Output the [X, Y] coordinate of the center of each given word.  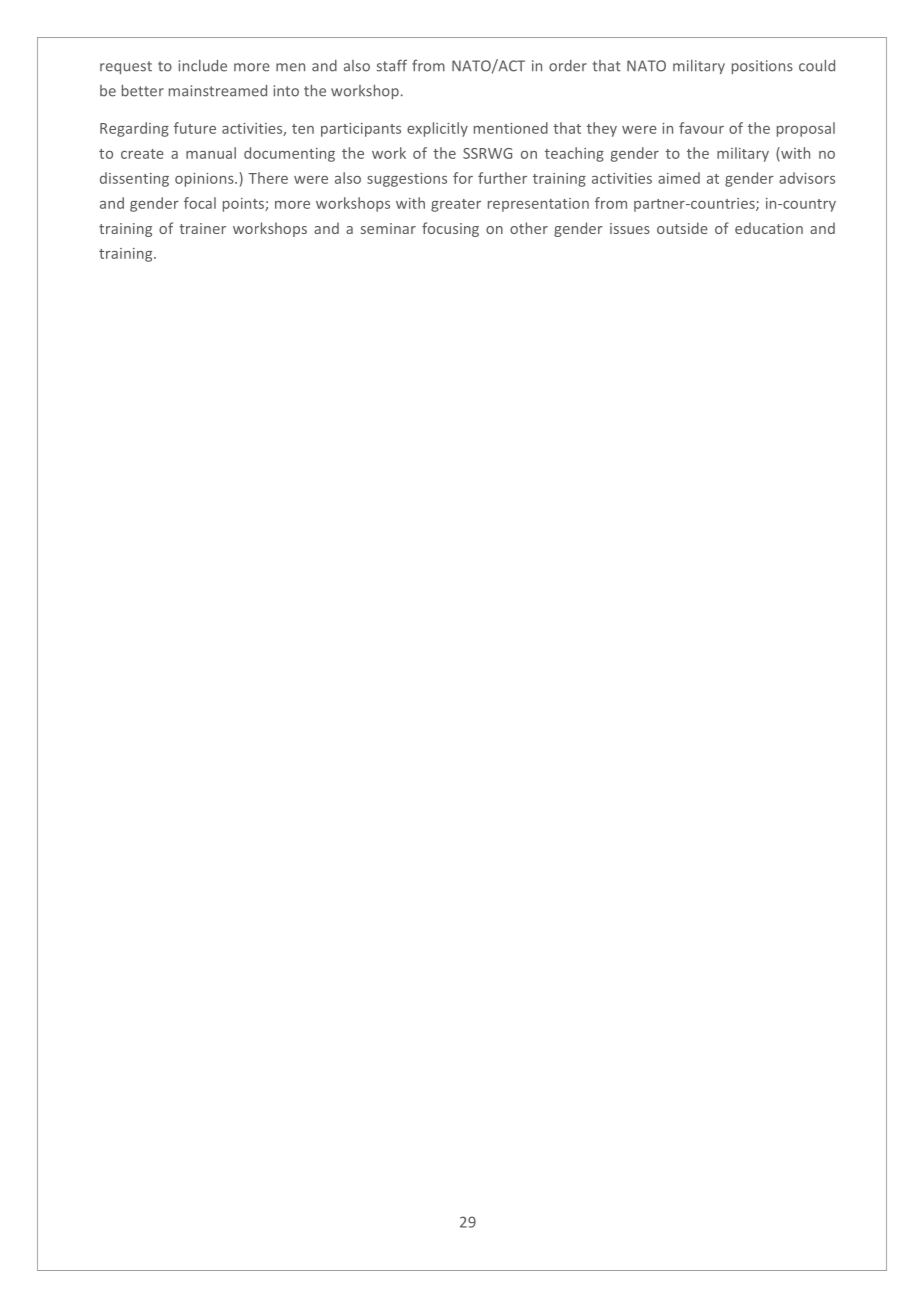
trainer [202, 228]
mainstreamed [218, 91]
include [203, 66]
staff [392, 65]
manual [211, 153]
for [463, 178]
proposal [806, 129]
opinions [205, 180]
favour [701, 128]
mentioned [511, 128]
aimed [679, 178]
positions [762, 67]
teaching [574, 154]
